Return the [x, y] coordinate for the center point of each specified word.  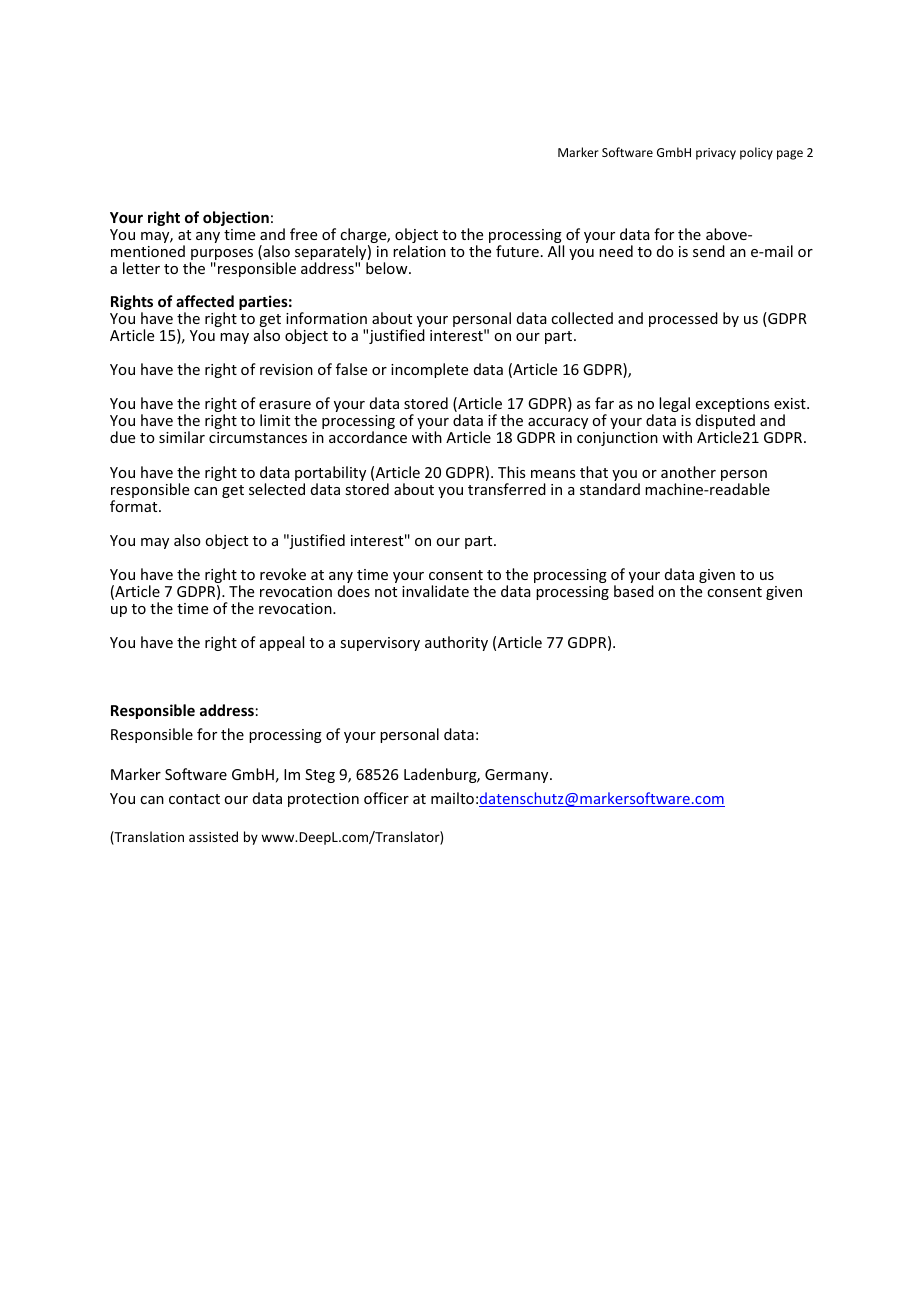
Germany [518, 776]
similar [182, 437]
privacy [716, 154]
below [388, 268]
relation [419, 251]
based [634, 591]
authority [456, 643]
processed [683, 319]
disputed [725, 423]
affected [205, 301]
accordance [368, 437]
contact [194, 799]
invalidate [435, 591]
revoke [283, 574]
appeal [282, 643]
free [303, 234]
